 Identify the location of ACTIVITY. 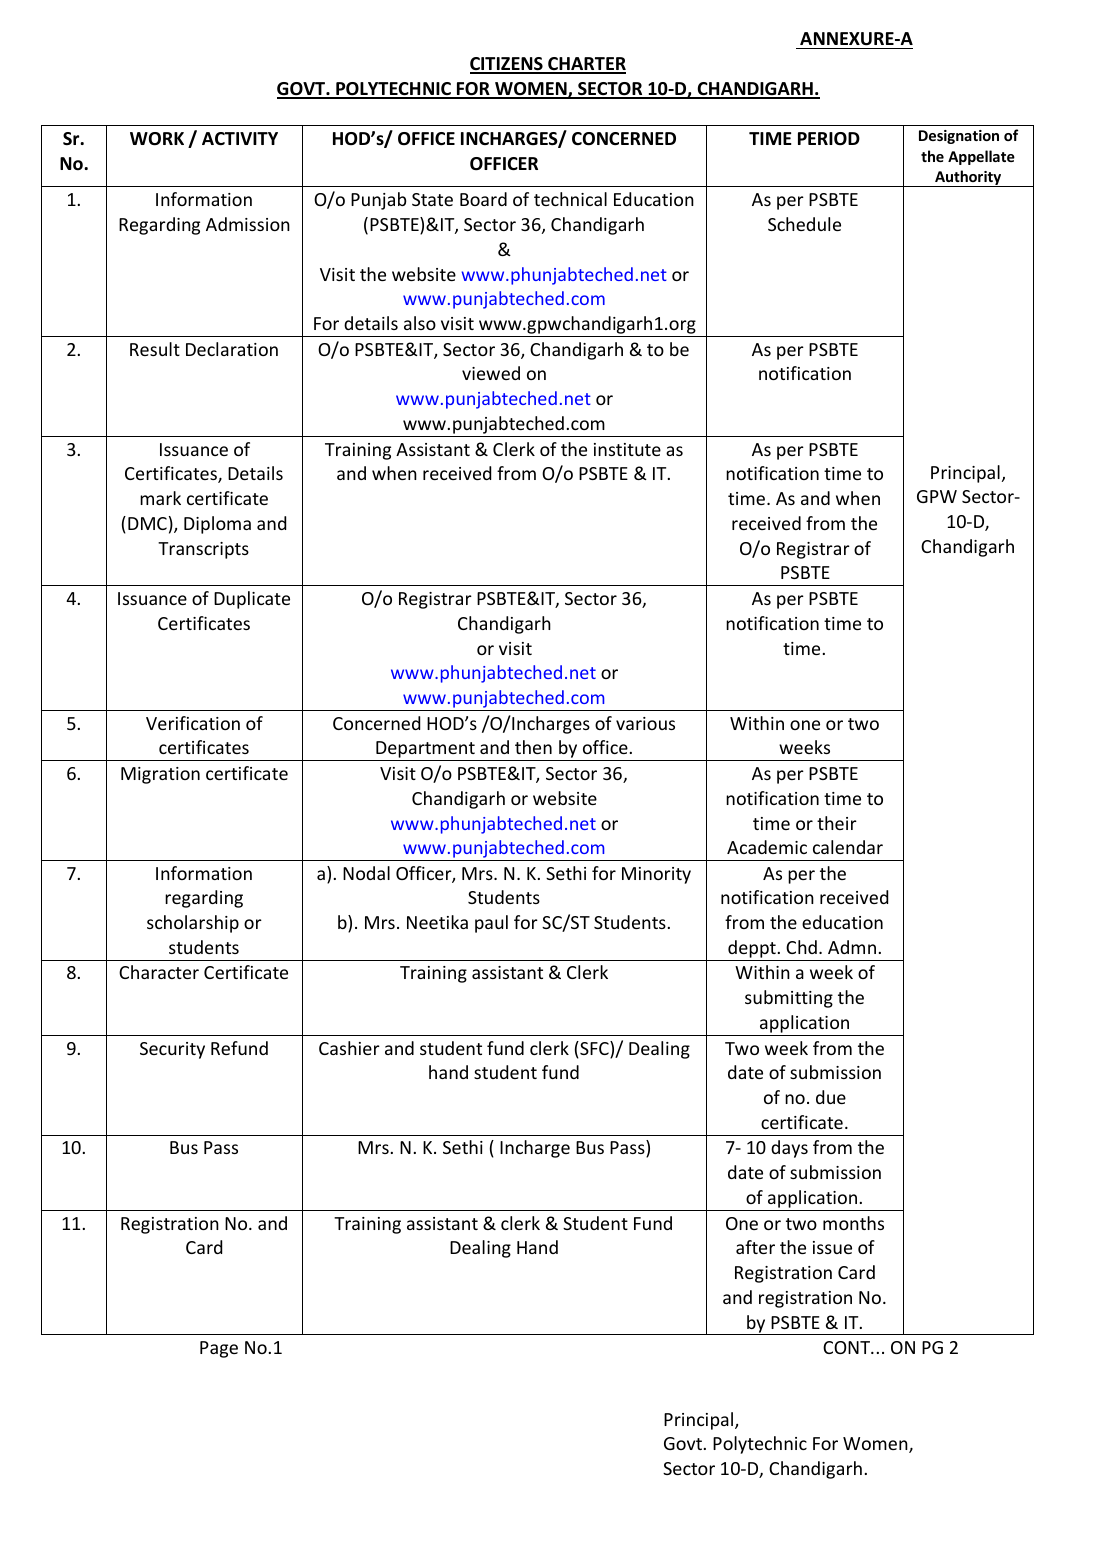
(240, 138).
